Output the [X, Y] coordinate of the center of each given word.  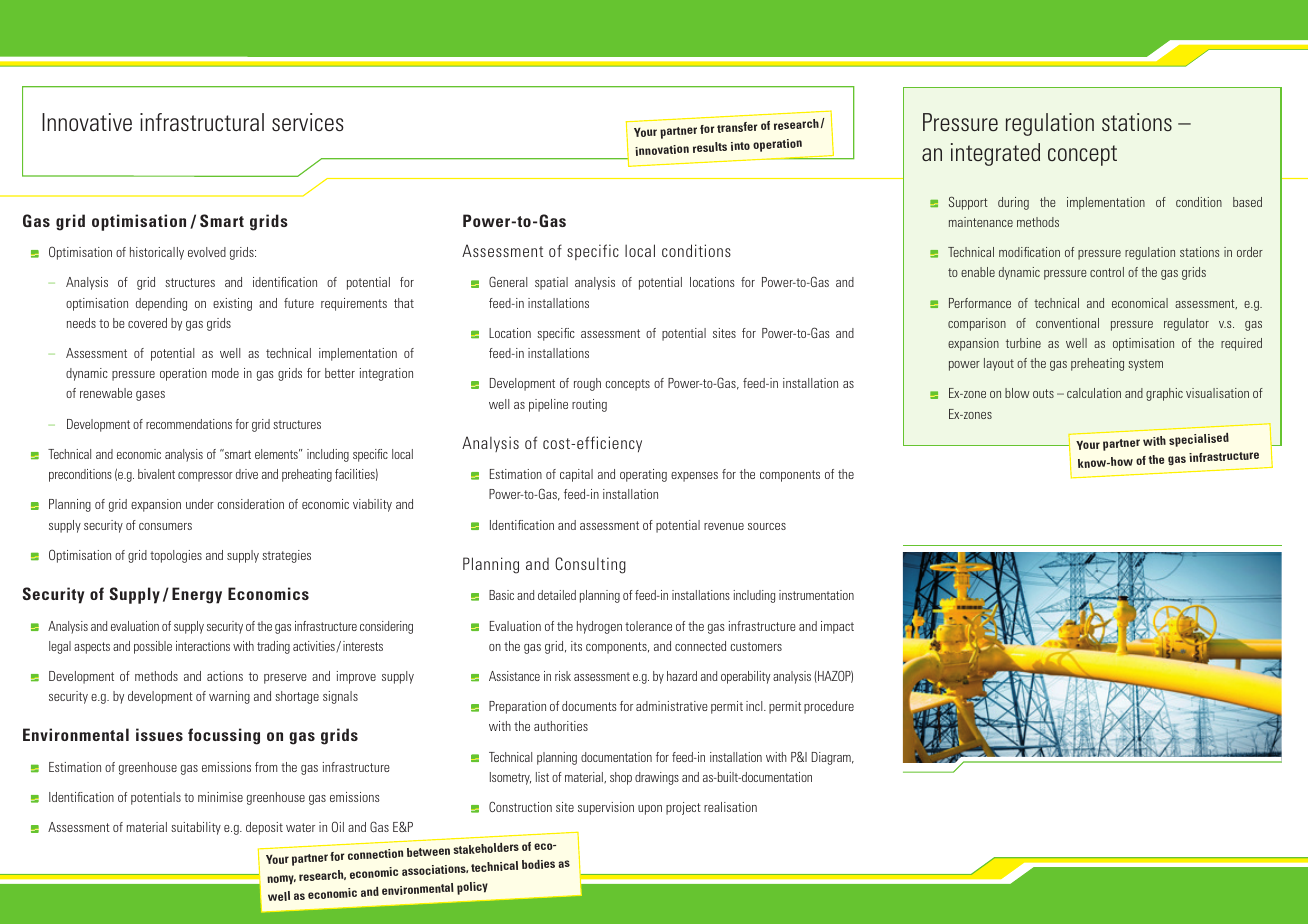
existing [232, 304]
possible [153, 647]
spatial [551, 283]
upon [650, 810]
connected [700, 646]
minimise [220, 797]
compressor [205, 477]
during [1013, 203]
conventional [1067, 323]
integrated [995, 154]
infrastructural [202, 122]
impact [837, 627]
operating [643, 475]
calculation [1094, 393]
